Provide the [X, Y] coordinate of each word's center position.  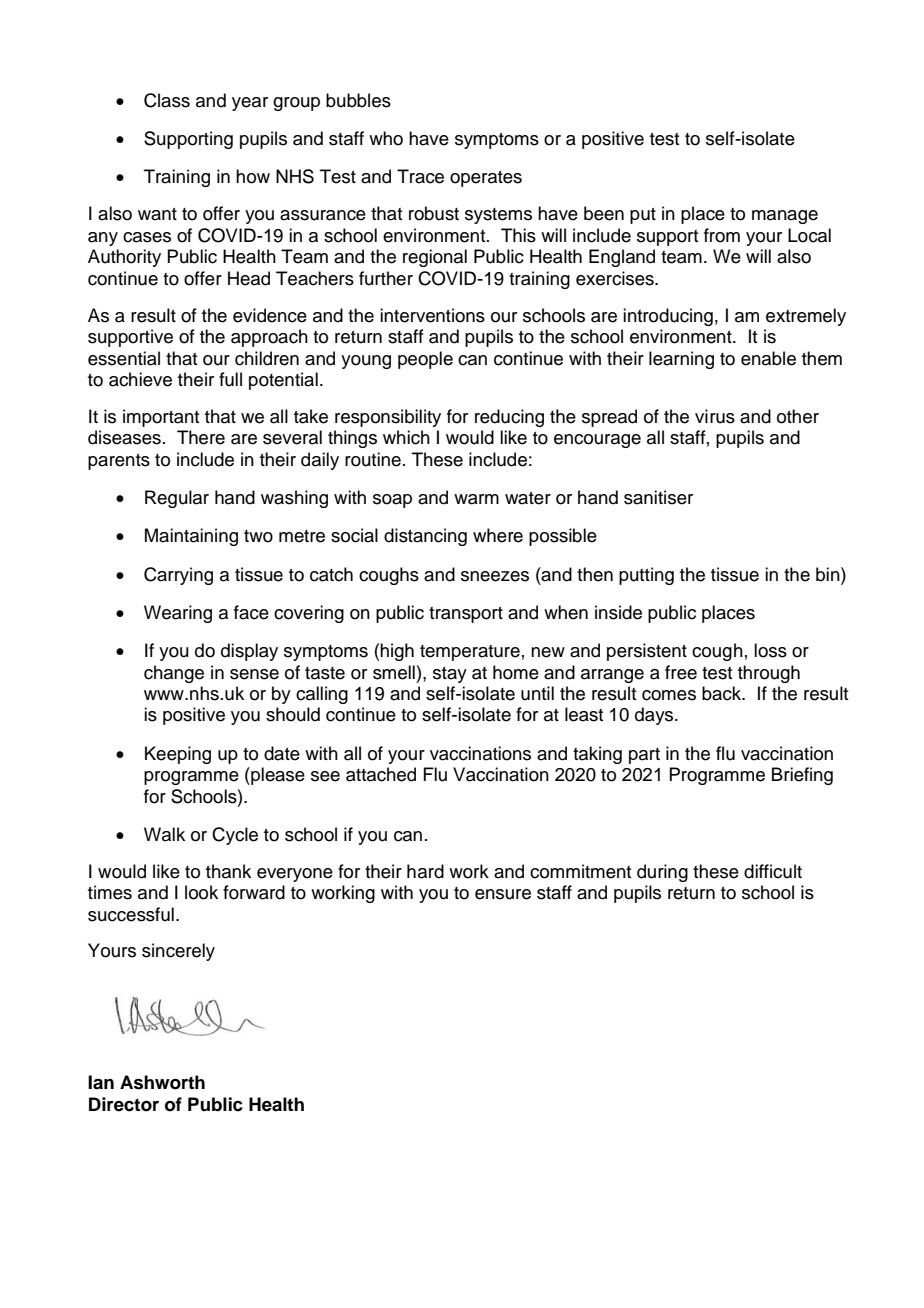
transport [466, 615]
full [230, 379]
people [425, 360]
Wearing [178, 614]
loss [770, 650]
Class [167, 100]
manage [785, 217]
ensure [503, 894]
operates [486, 179]
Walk [164, 834]
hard [425, 871]
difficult [773, 871]
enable [768, 358]
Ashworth [162, 1082]
